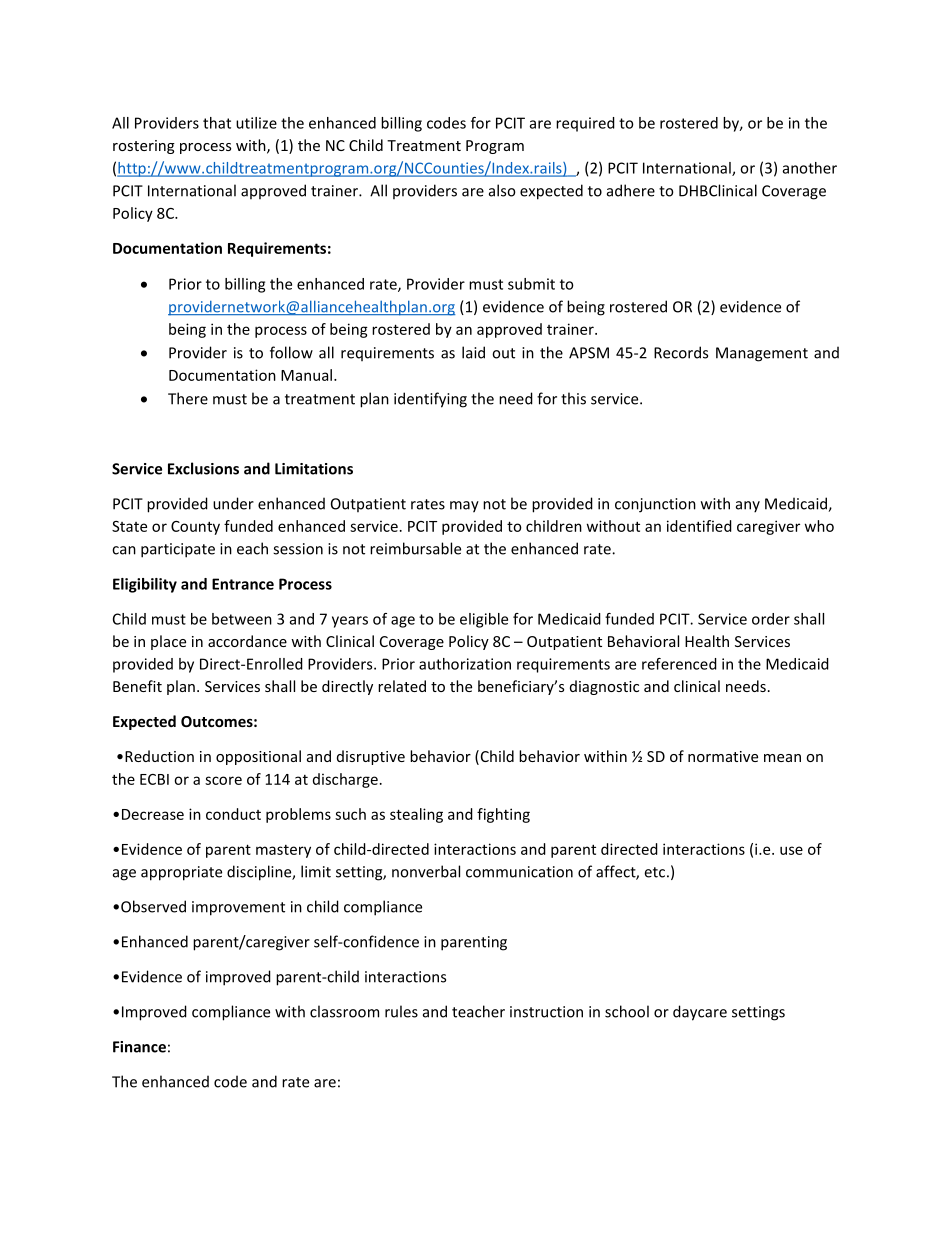 This image has width=952, height=1233. I want to click on Finance, so click(139, 1047).
